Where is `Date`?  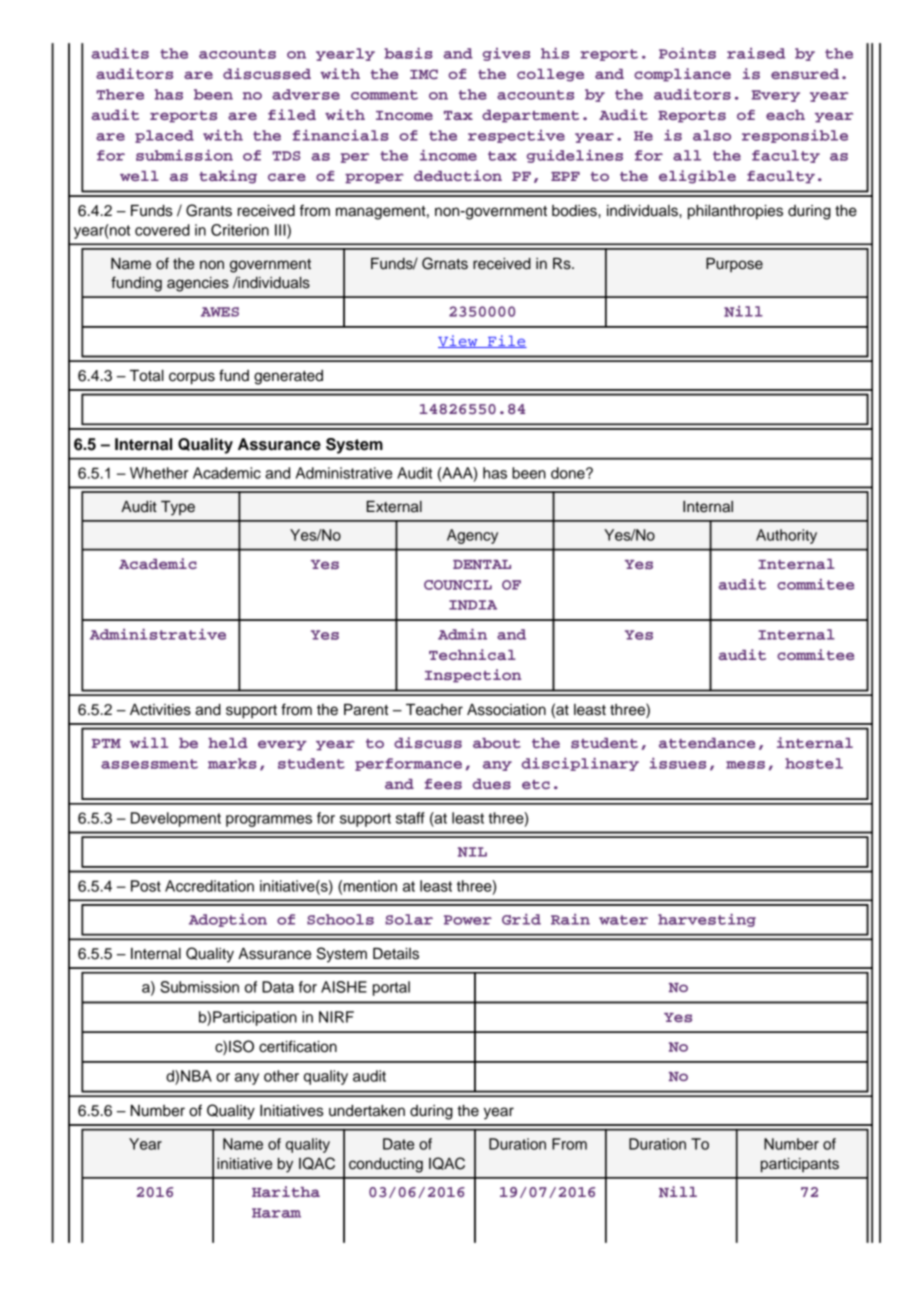
Date is located at coordinates (398, 1144).
